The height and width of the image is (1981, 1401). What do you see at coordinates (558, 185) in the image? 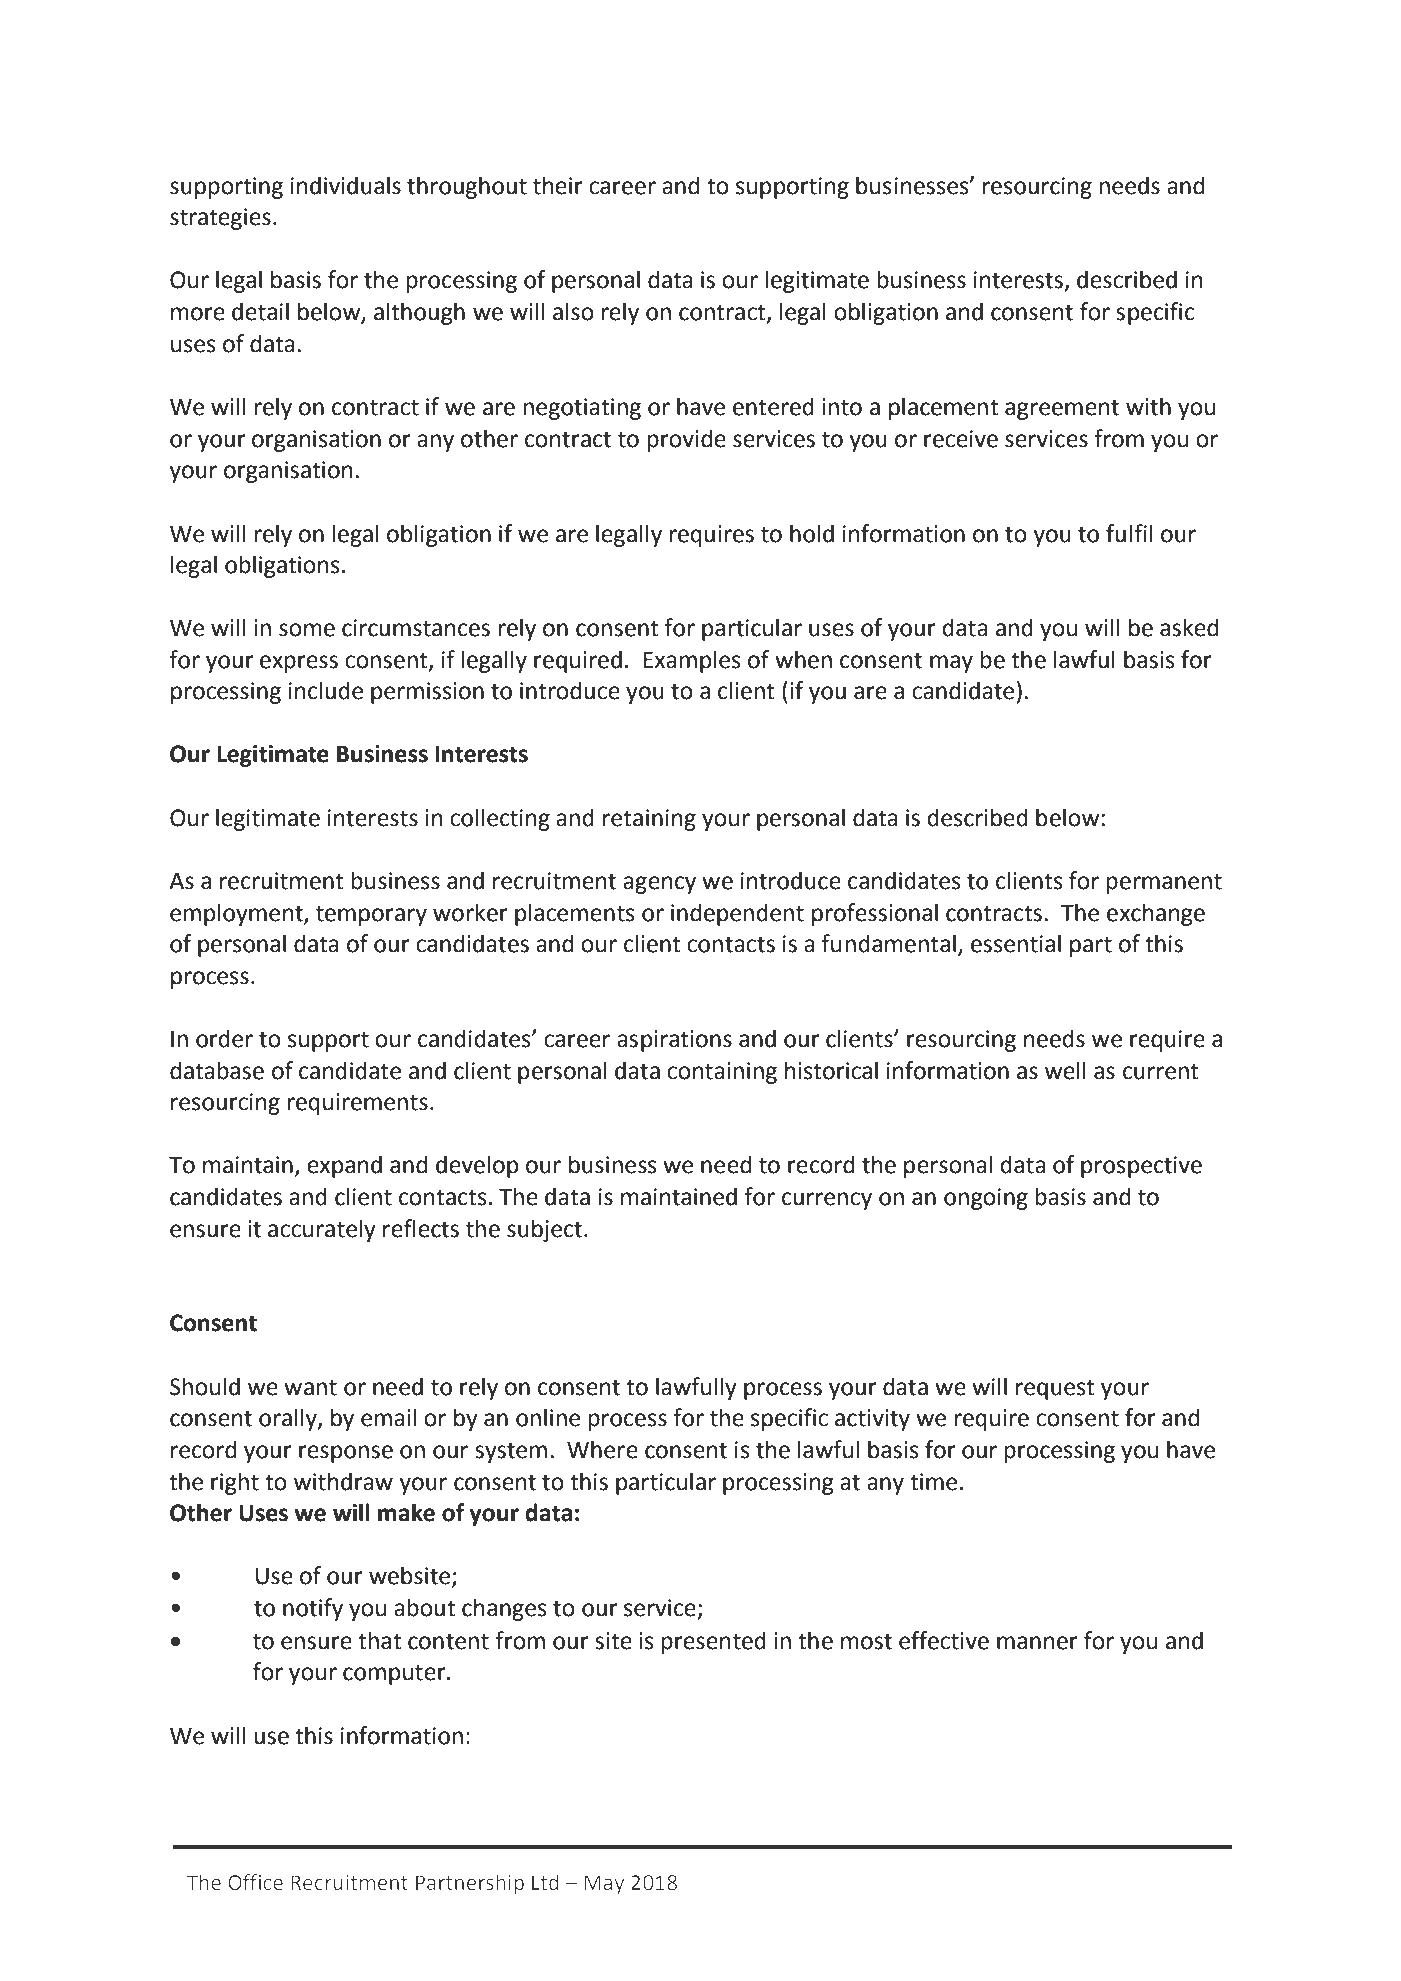
I see `their` at bounding box center [558, 185].
